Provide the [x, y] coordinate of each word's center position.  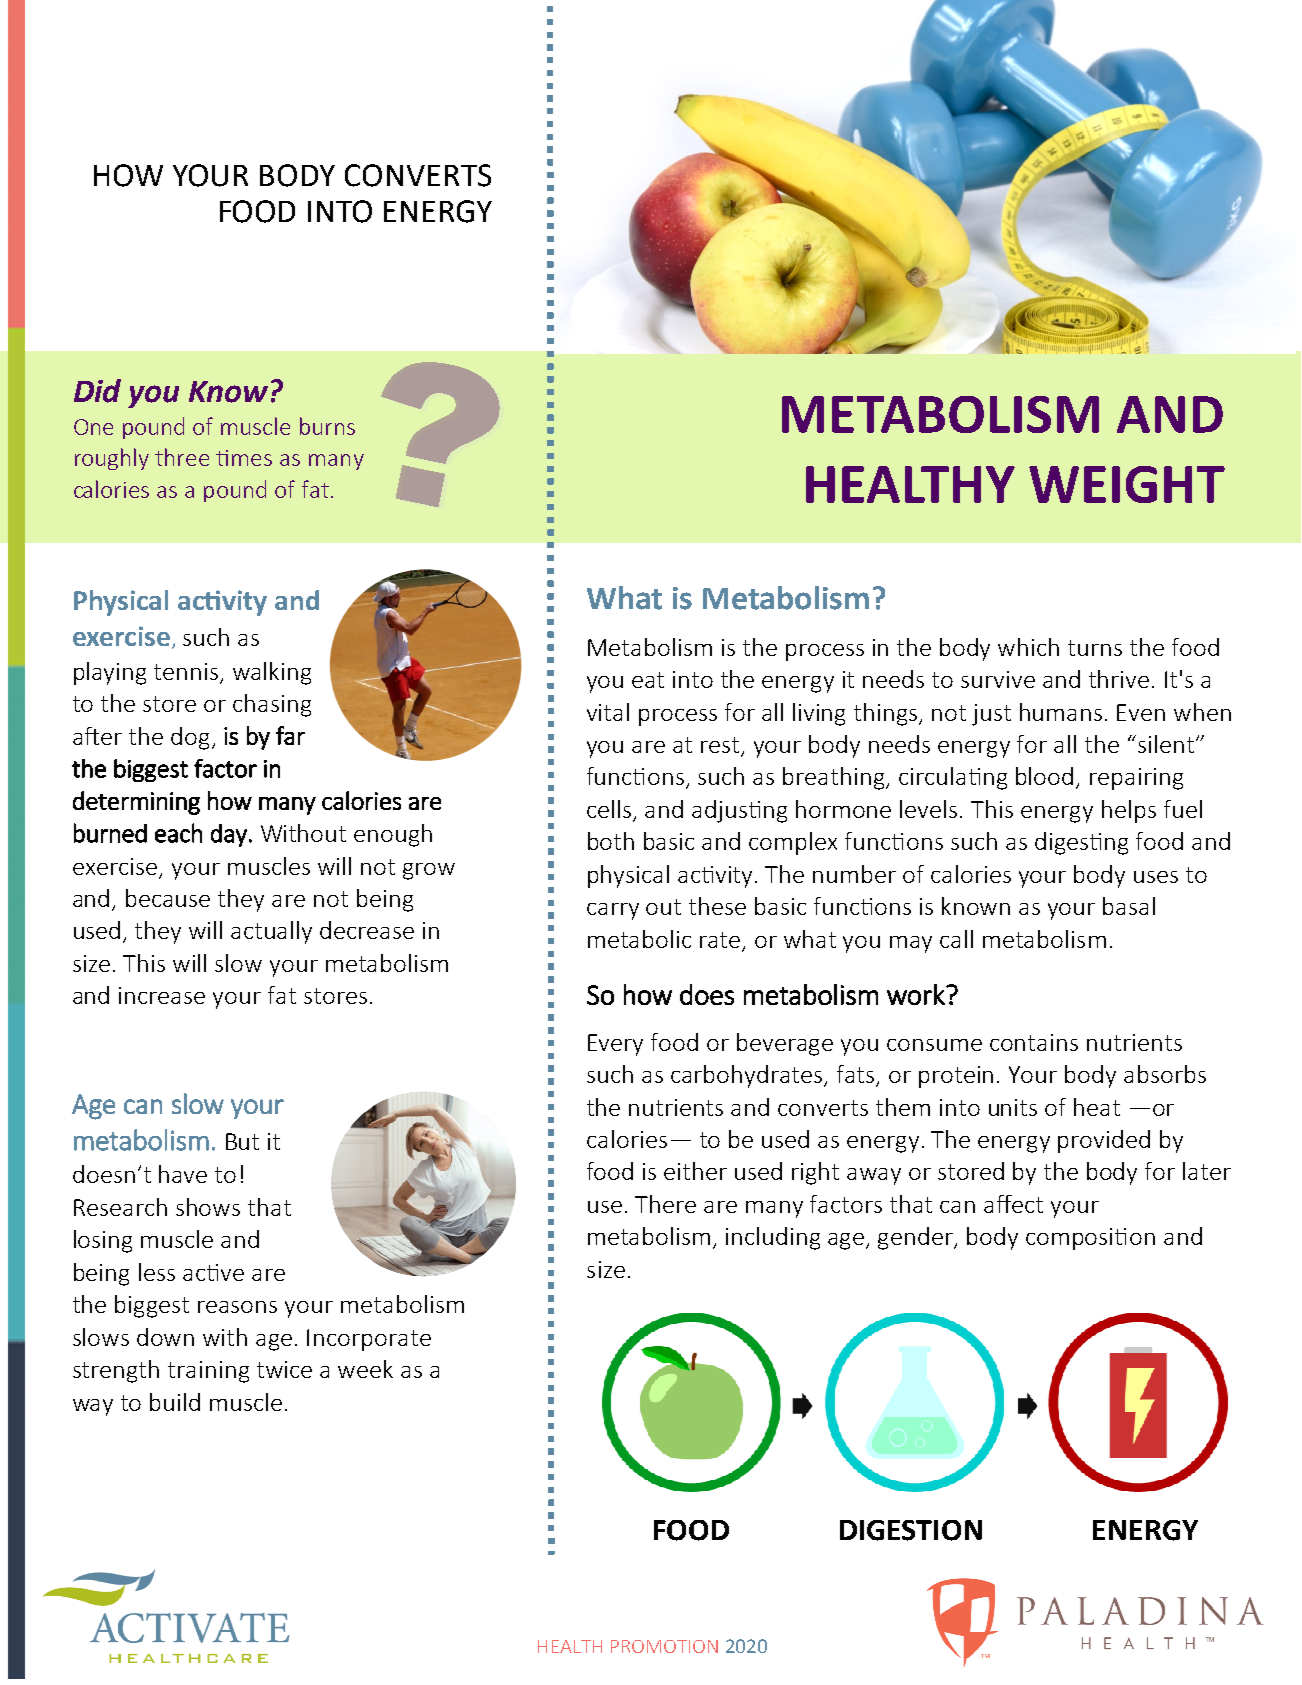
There [665, 1204]
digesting [1081, 843]
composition [1090, 1239]
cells [610, 810]
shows [208, 1207]
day [229, 835]
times [244, 458]
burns [327, 426]
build [175, 1402]
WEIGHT [1127, 484]
